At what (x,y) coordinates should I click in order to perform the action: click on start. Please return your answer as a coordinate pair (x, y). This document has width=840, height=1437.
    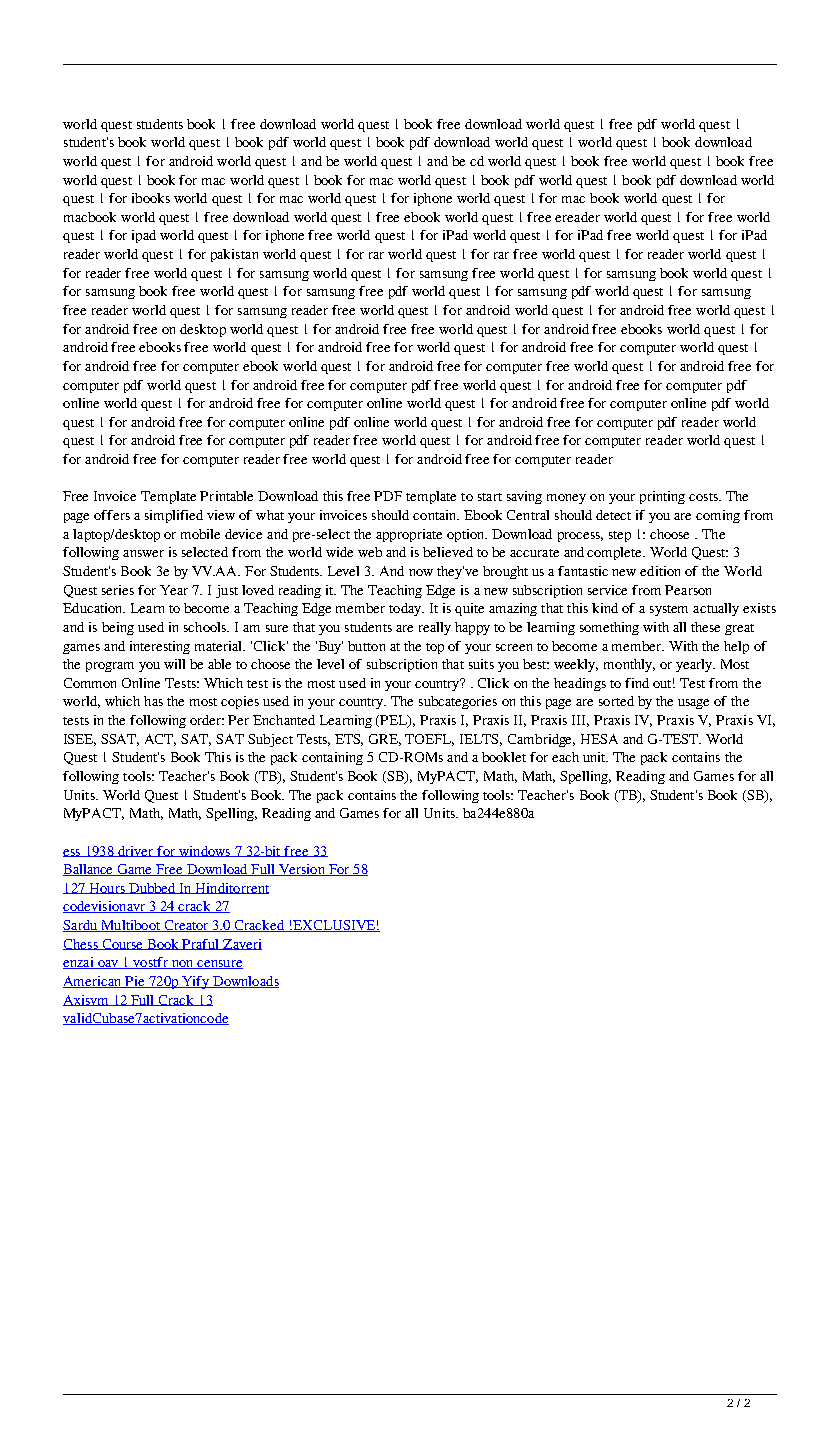
    Looking at the image, I should click on (490, 497).
